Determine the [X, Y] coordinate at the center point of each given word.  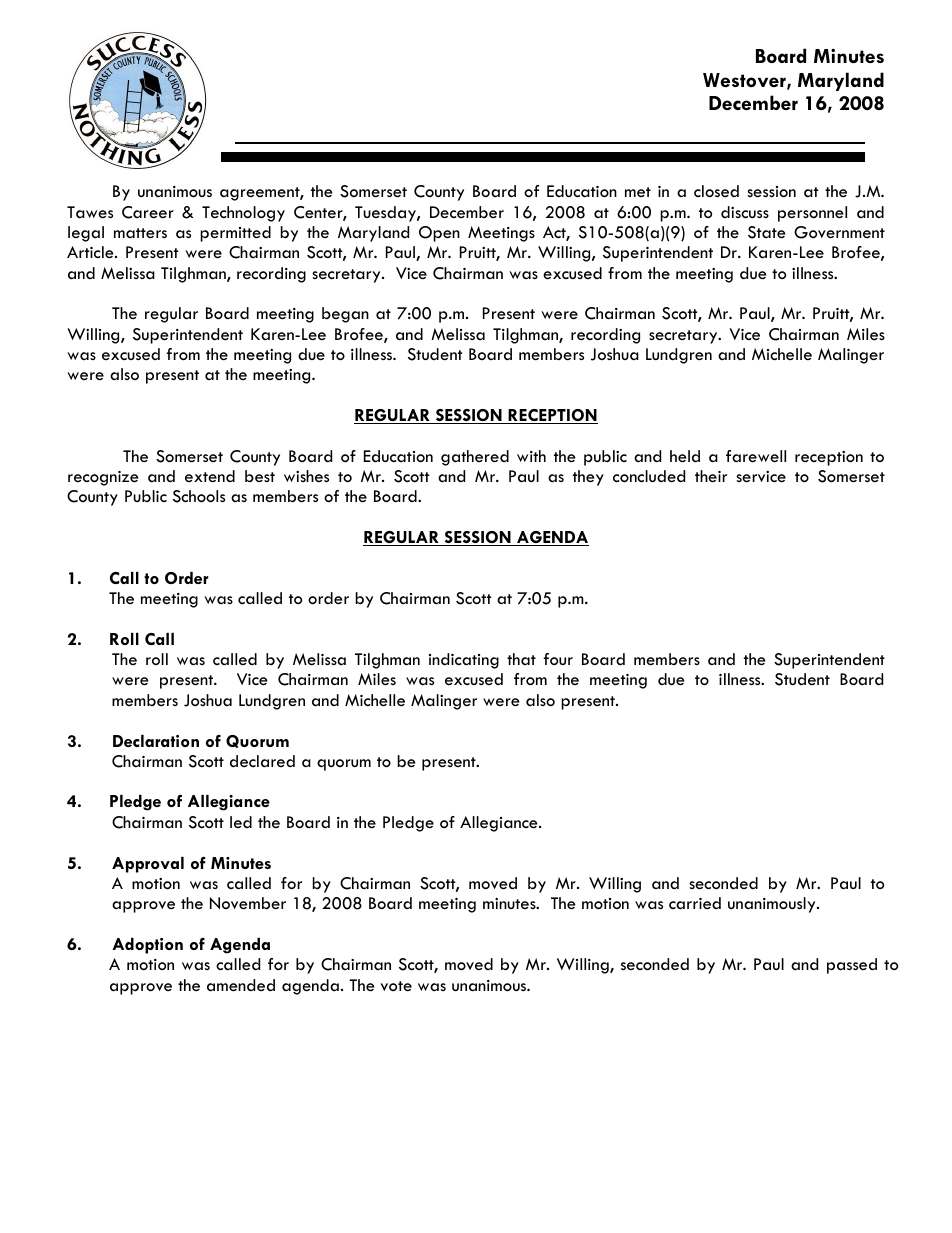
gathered [475, 458]
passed [852, 966]
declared [262, 761]
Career [148, 212]
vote [396, 986]
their [711, 476]
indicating [464, 661]
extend [210, 476]
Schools [199, 496]
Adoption [147, 946]
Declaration [156, 741]
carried [695, 903]
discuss [745, 212]
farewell [756, 456]
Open [439, 234]
